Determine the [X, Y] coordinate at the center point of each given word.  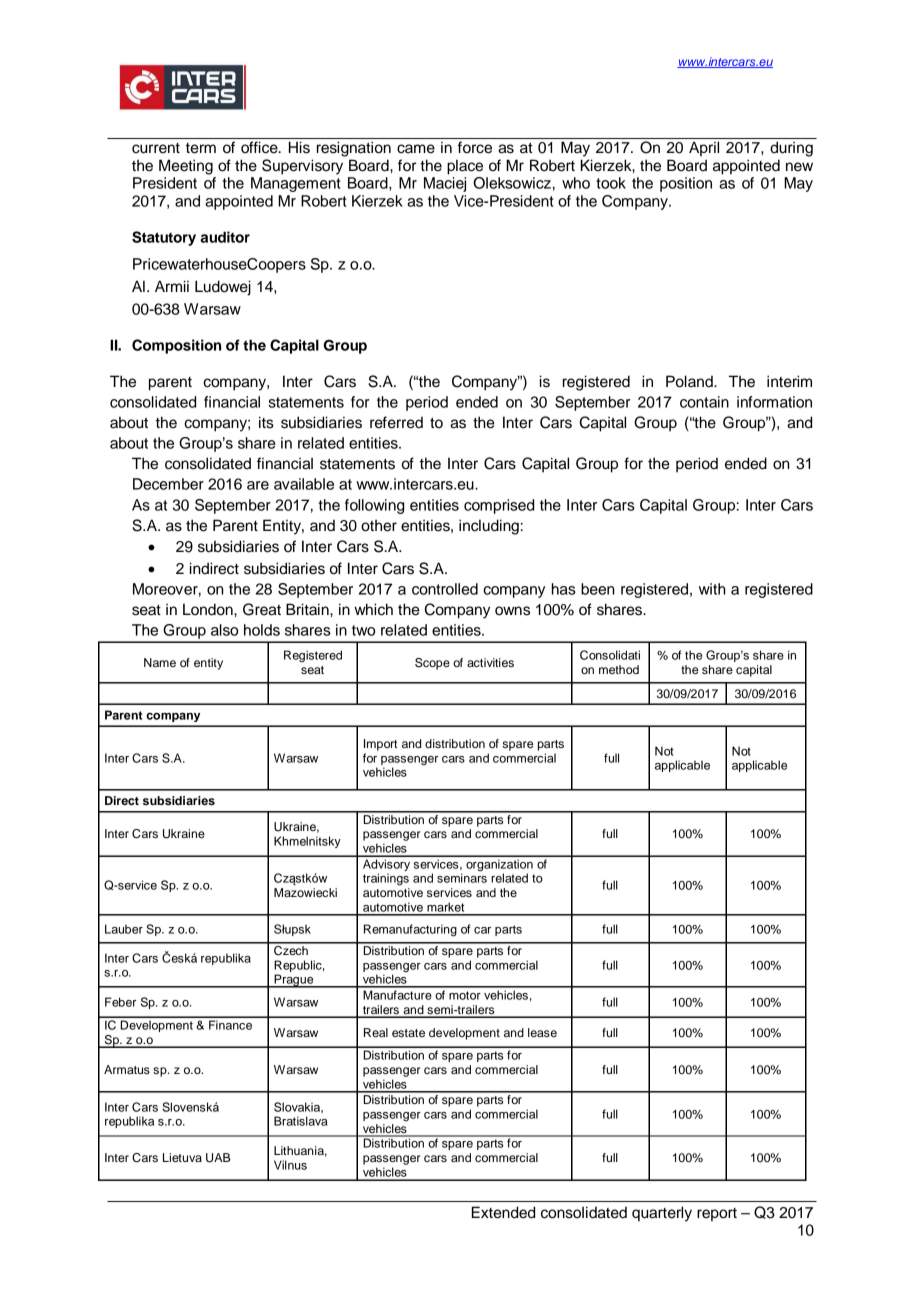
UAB [218, 1158]
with [712, 589]
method [619, 669]
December [168, 484]
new [799, 167]
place [465, 167]
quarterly [662, 1214]
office [260, 147]
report [717, 1215]
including [489, 527]
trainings [386, 879]
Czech [291, 949]
